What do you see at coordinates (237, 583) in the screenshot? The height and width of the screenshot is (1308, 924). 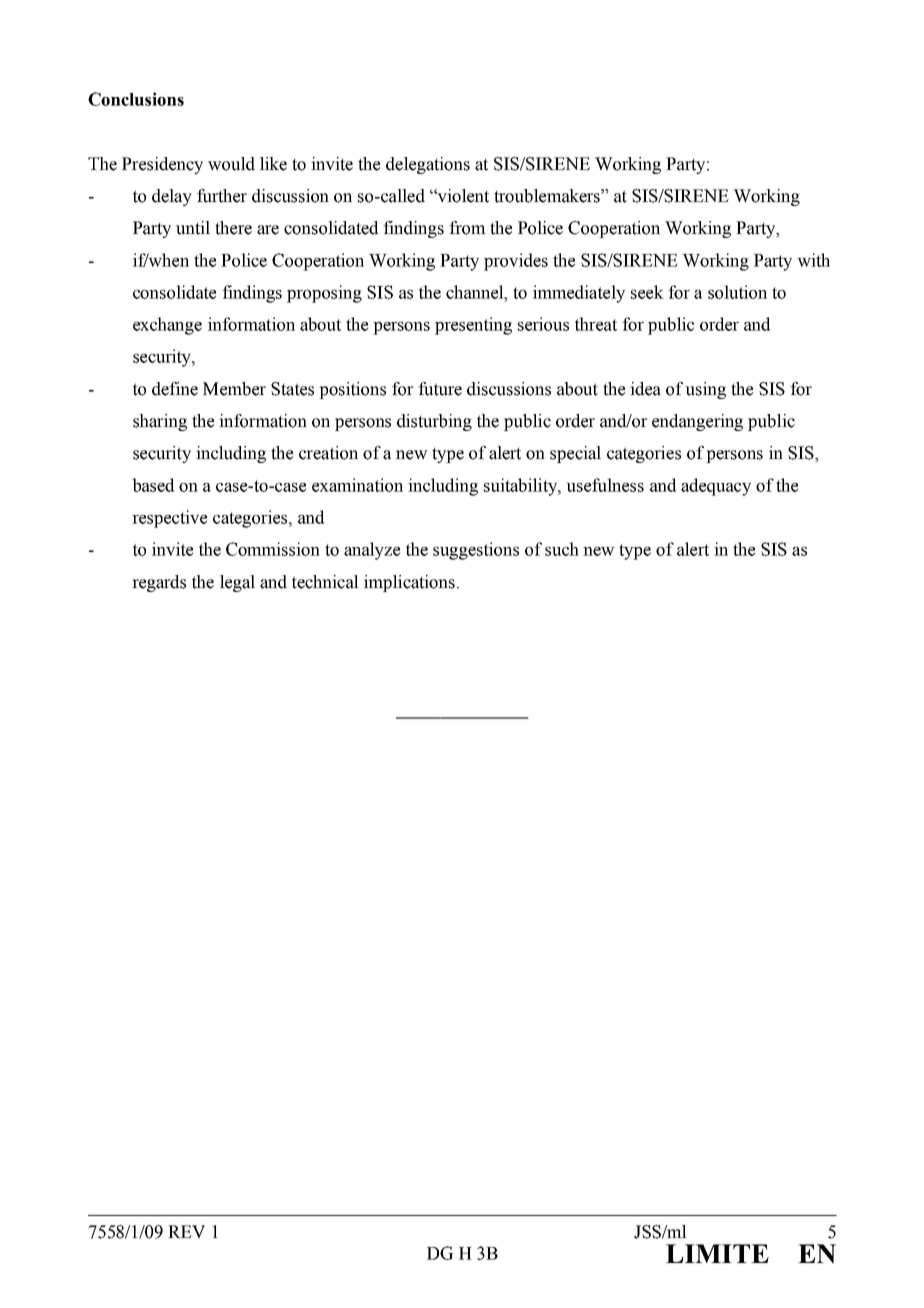 I see `legal` at bounding box center [237, 583].
